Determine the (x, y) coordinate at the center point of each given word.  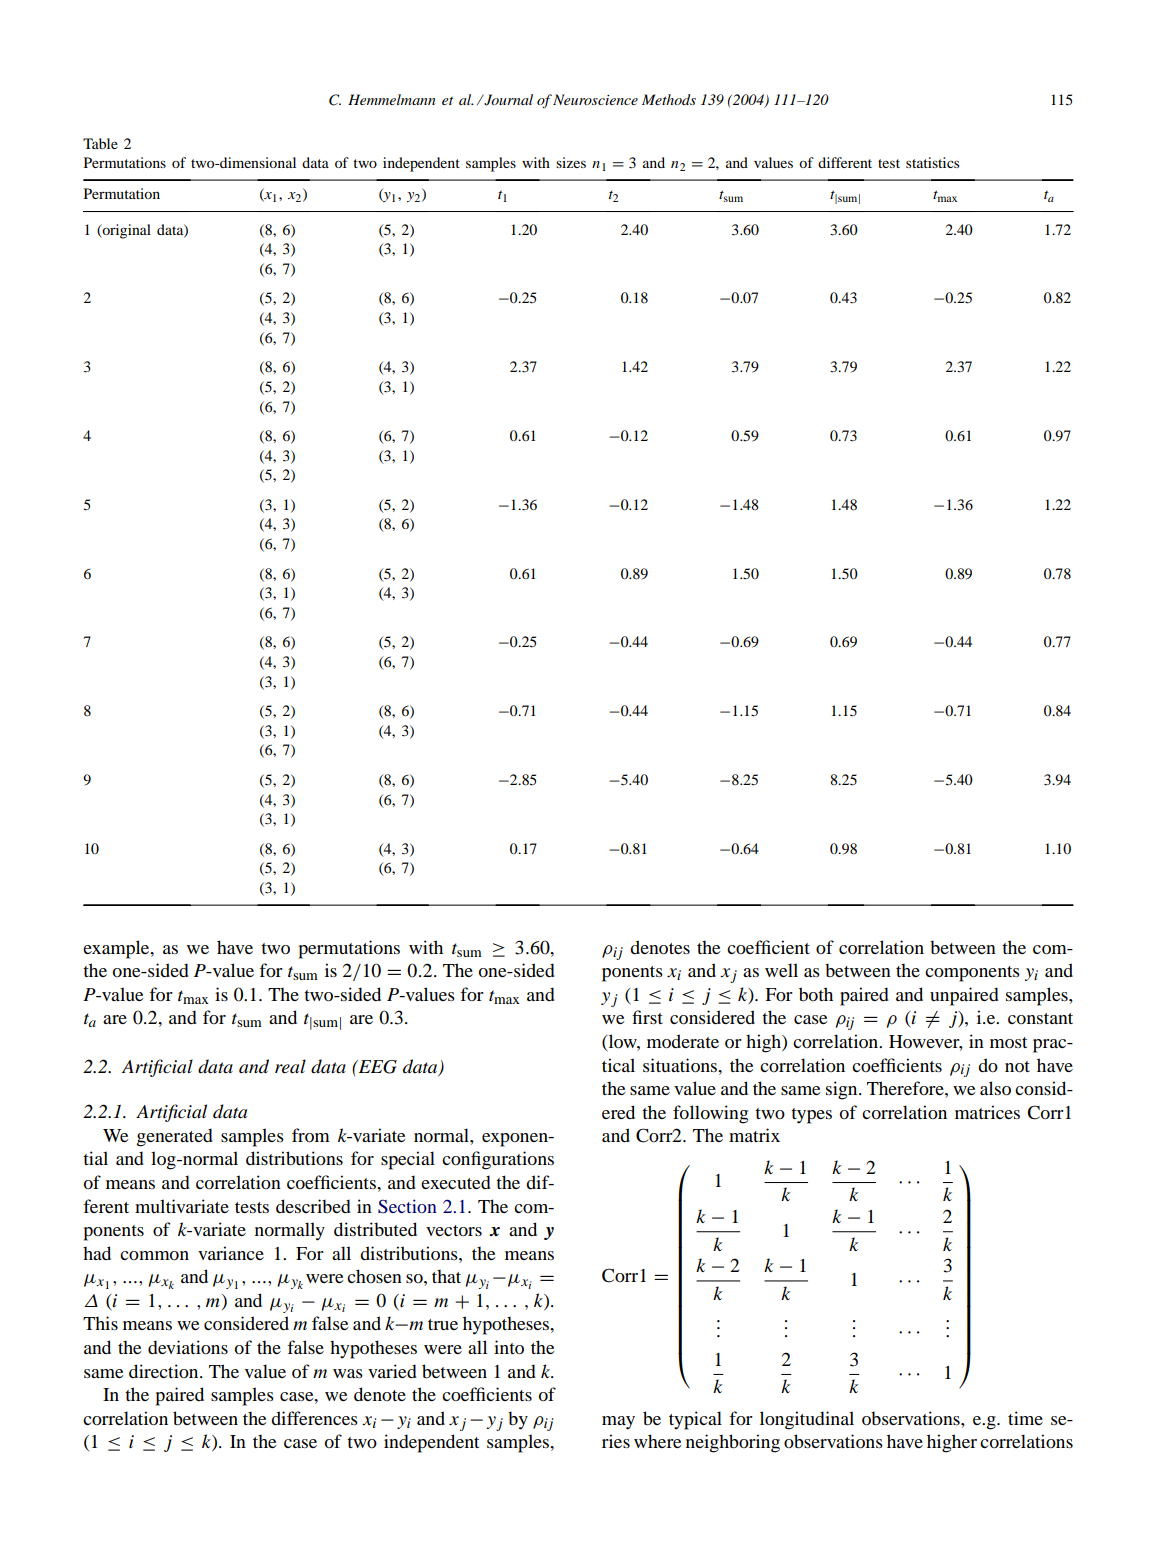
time (1025, 1418)
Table (100, 143)
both (816, 994)
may (618, 1423)
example (117, 949)
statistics (932, 162)
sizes (571, 162)
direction (165, 1371)
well (781, 970)
